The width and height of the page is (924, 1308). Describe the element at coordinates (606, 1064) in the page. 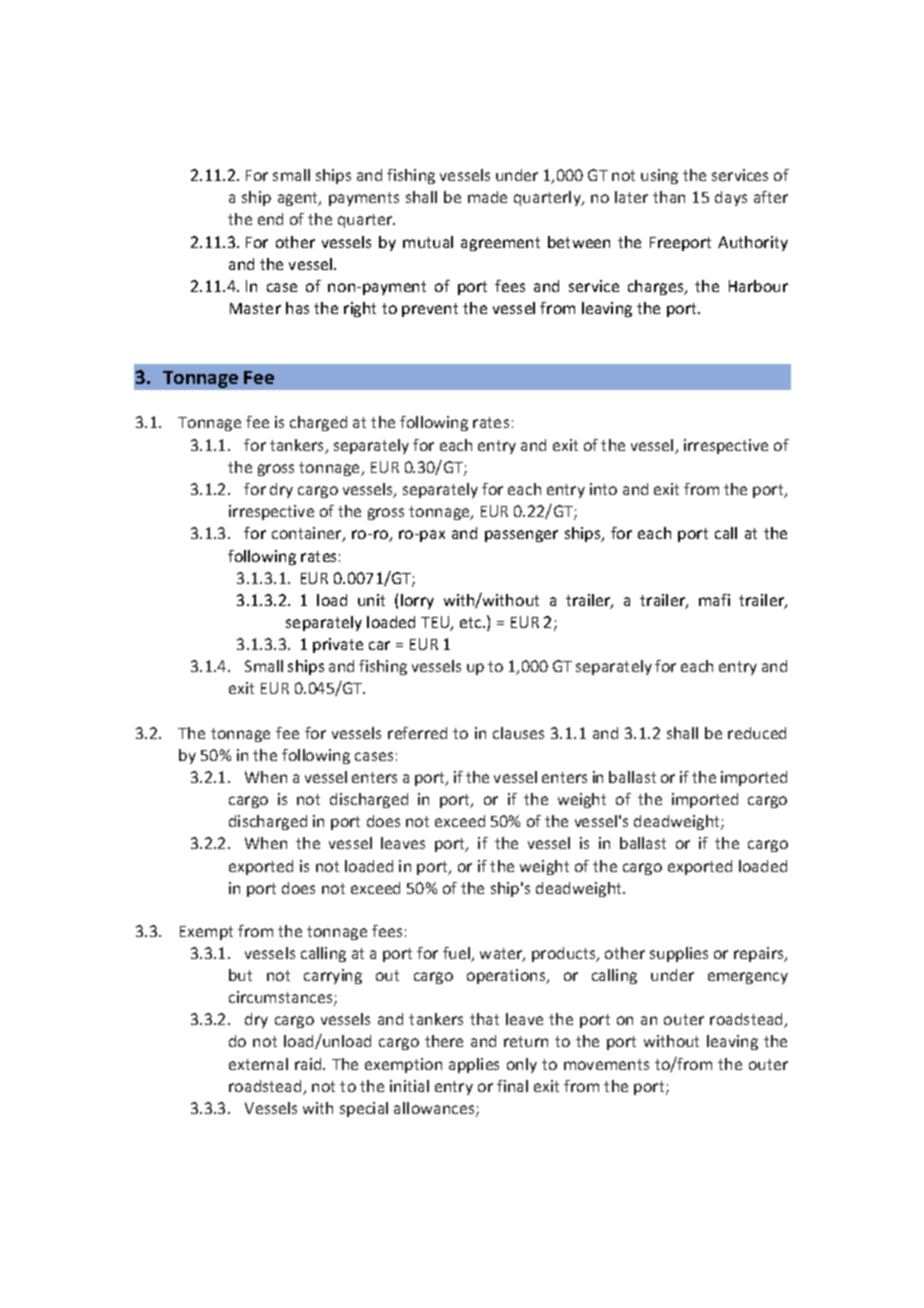

I see `movements` at that location.
